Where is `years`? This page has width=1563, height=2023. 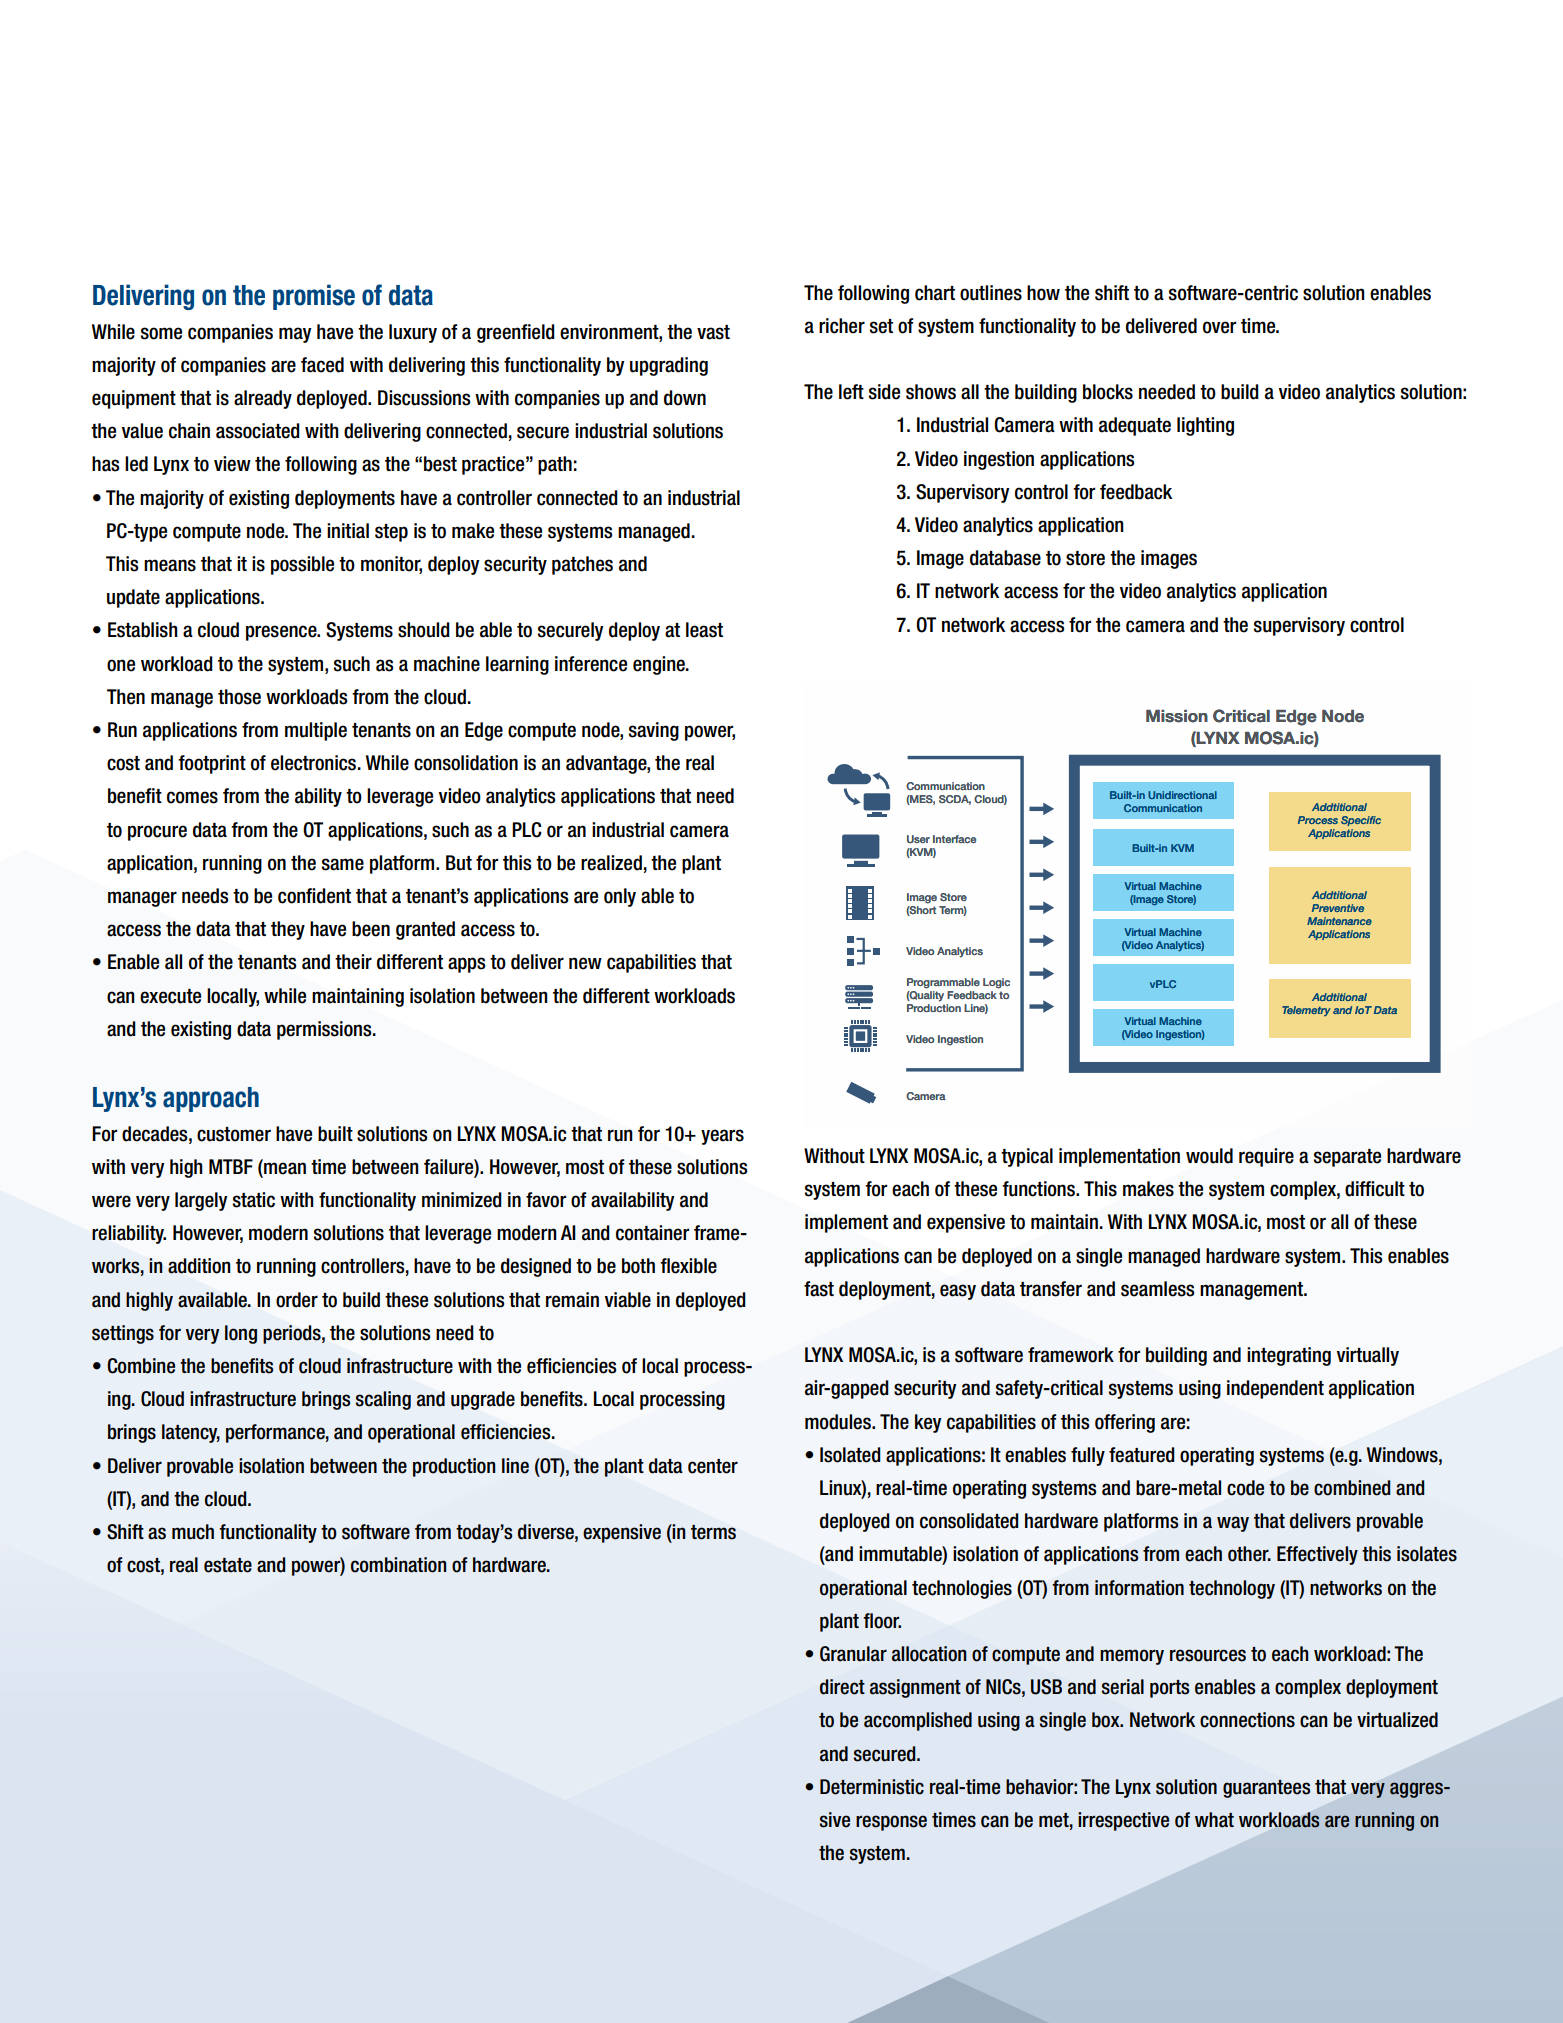
years is located at coordinates (722, 1137).
